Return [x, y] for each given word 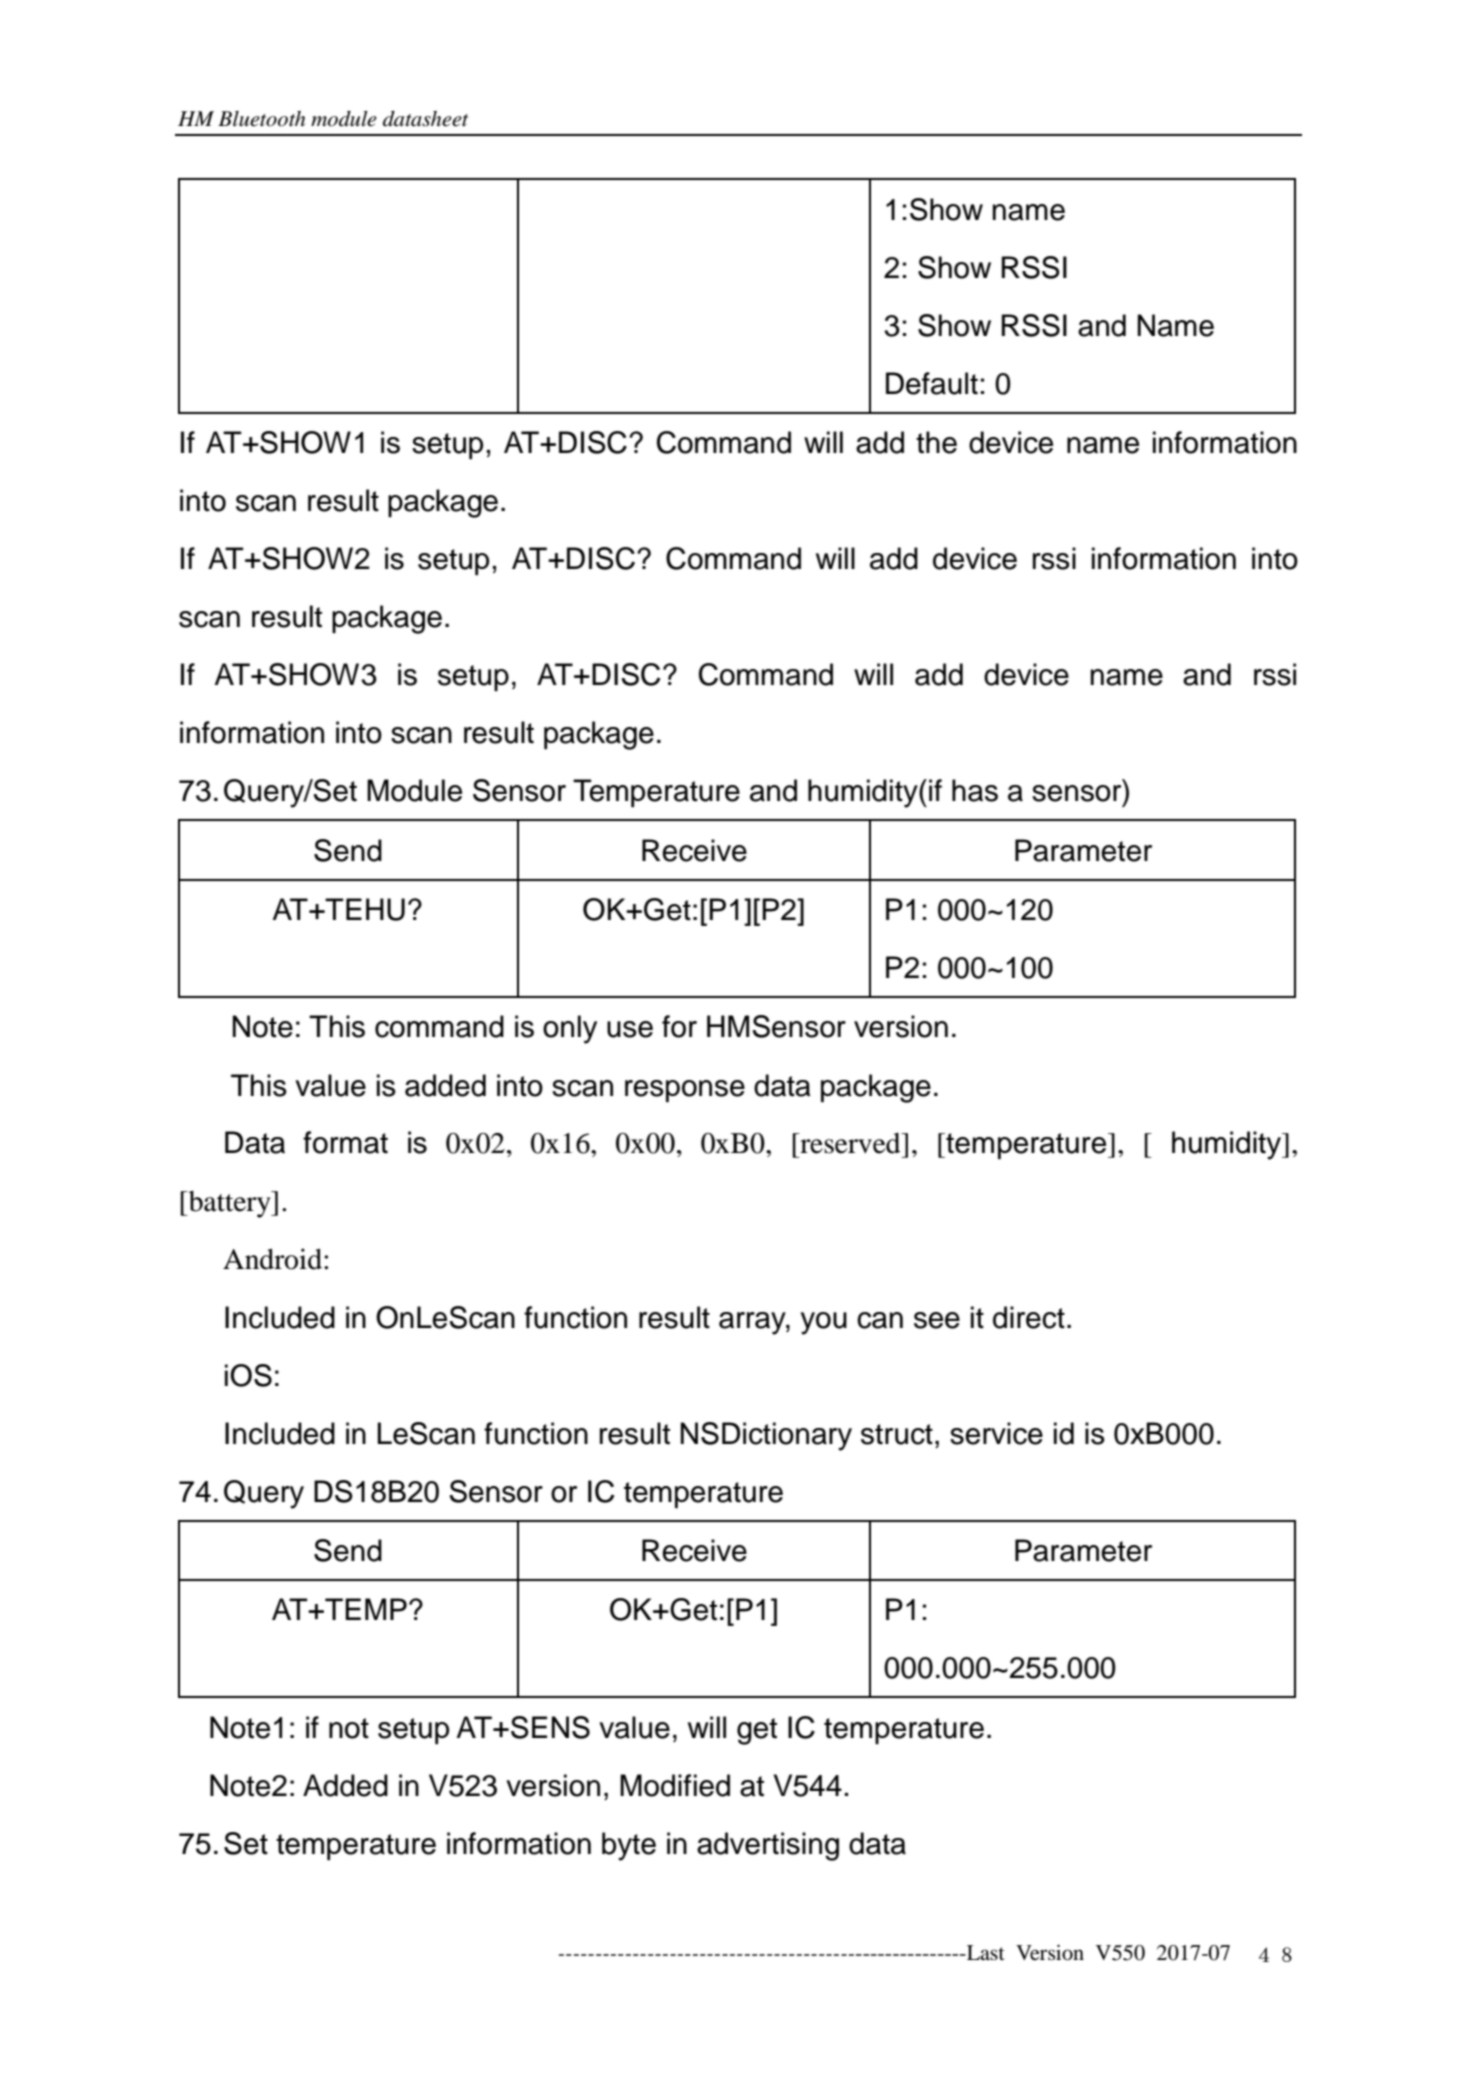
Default [932, 383]
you [824, 1323]
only [570, 1029]
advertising [768, 1846]
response [685, 1091]
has [975, 790]
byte [629, 1846]
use [630, 1029]
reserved [850, 1143]
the [936, 442]
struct [897, 1434]
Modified [675, 1785]
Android [274, 1259]
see [937, 1320]
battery [229, 1204]
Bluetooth [261, 119]
